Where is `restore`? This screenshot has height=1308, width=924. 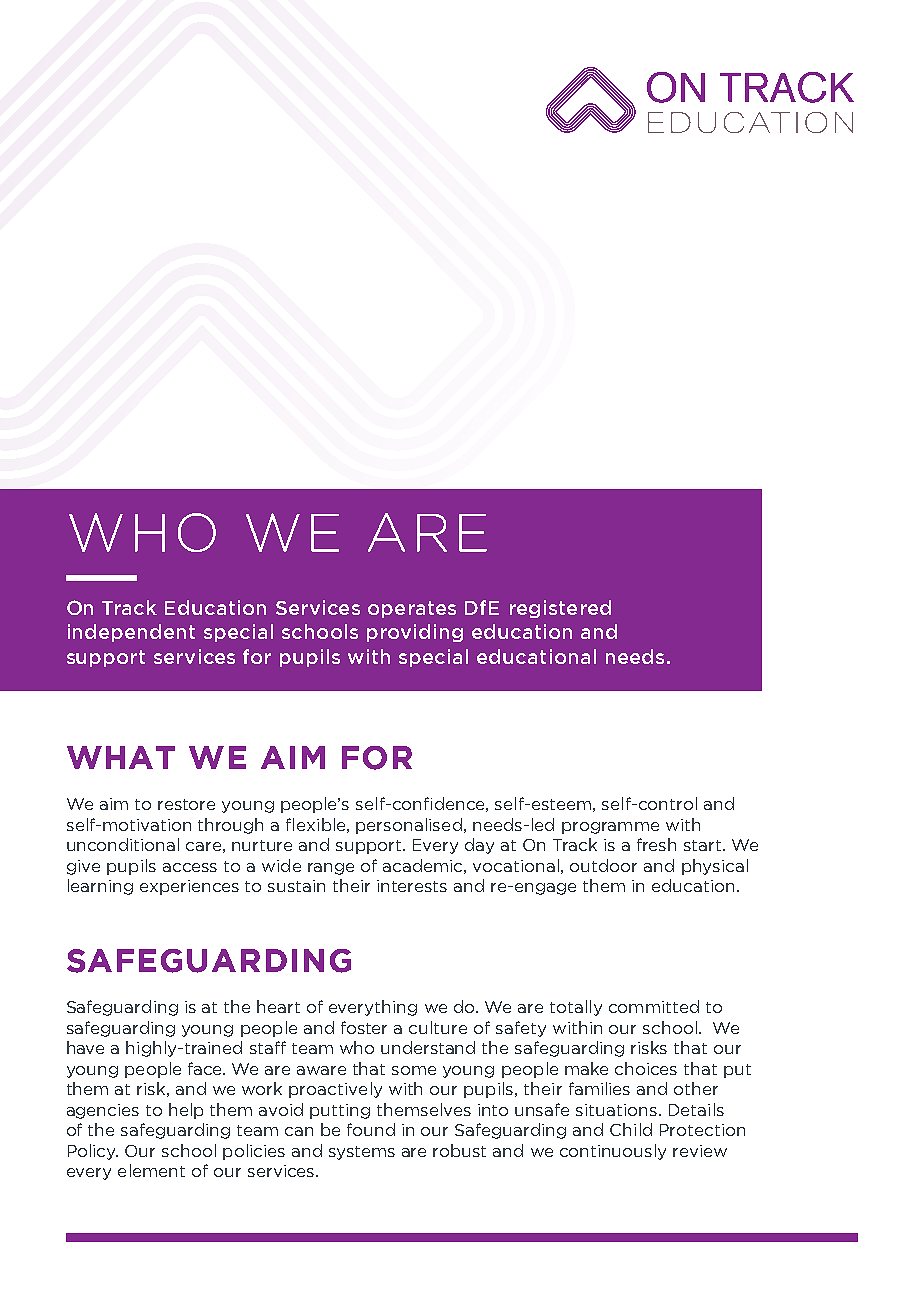
restore is located at coordinates (186, 804).
